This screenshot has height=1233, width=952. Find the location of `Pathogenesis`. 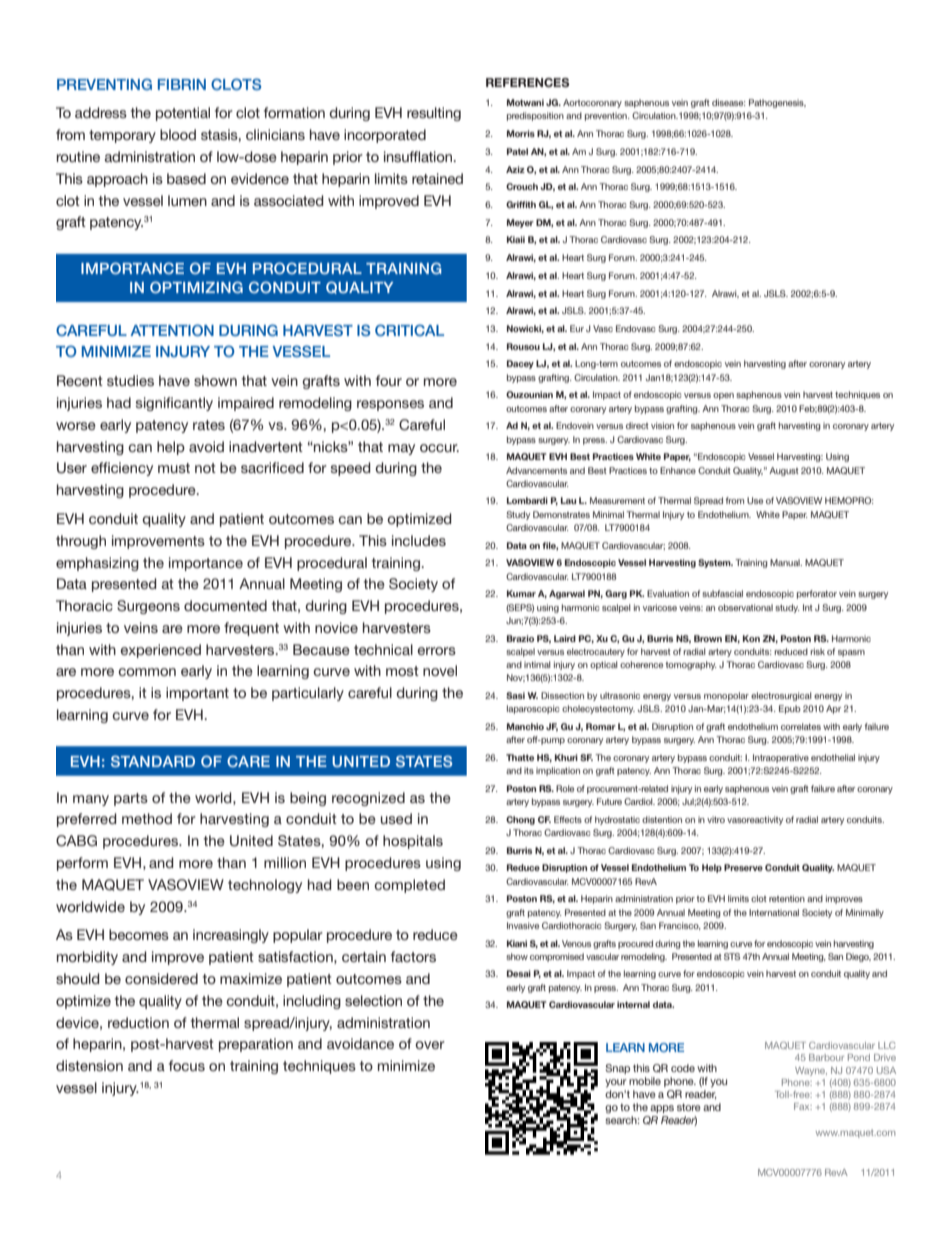

Pathogenesis is located at coordinates (777, 103).
